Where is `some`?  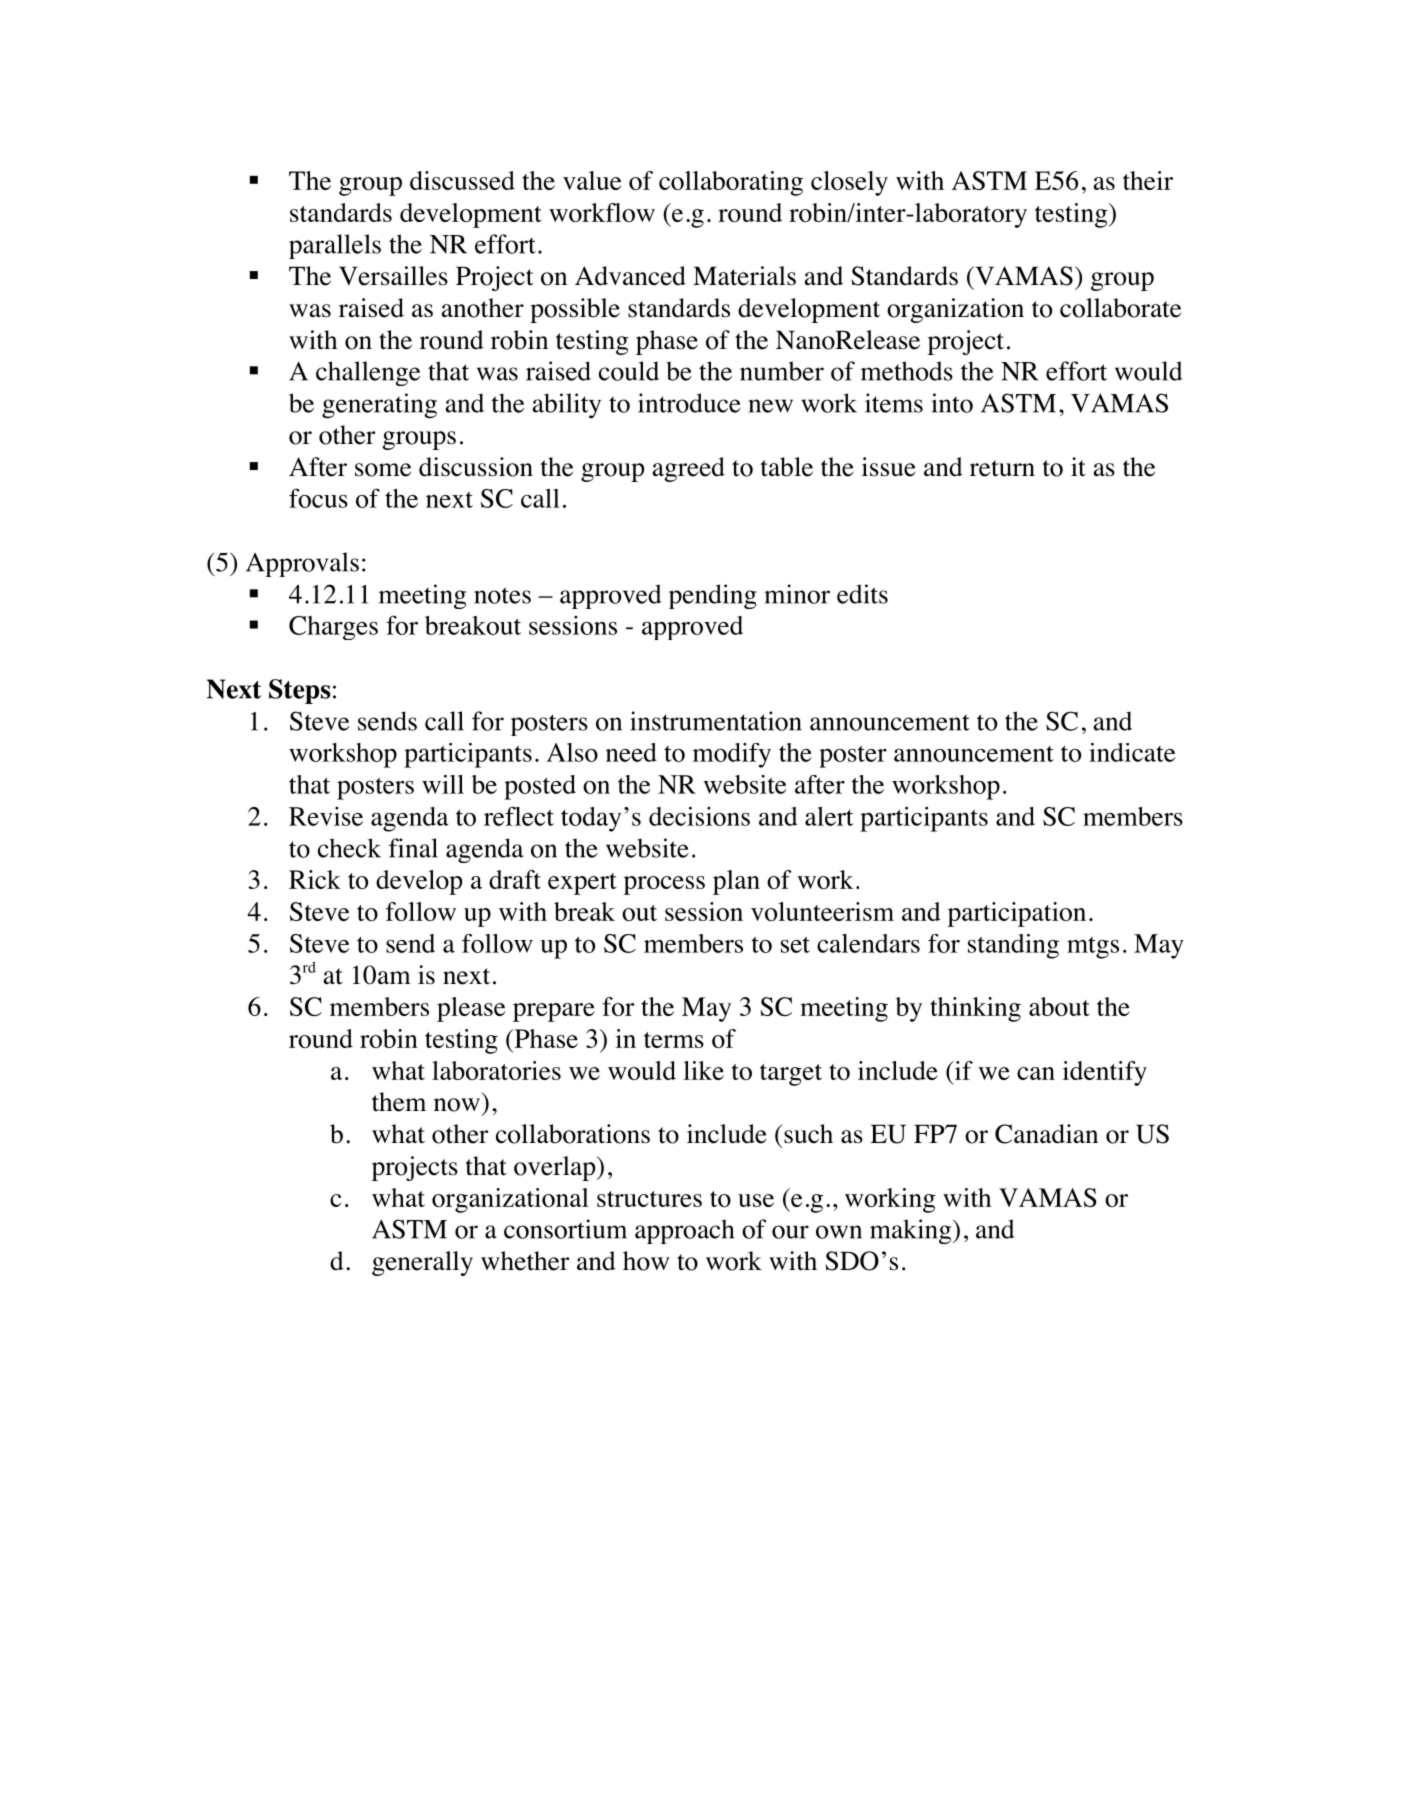 some is located at coordinates (383, 470).
